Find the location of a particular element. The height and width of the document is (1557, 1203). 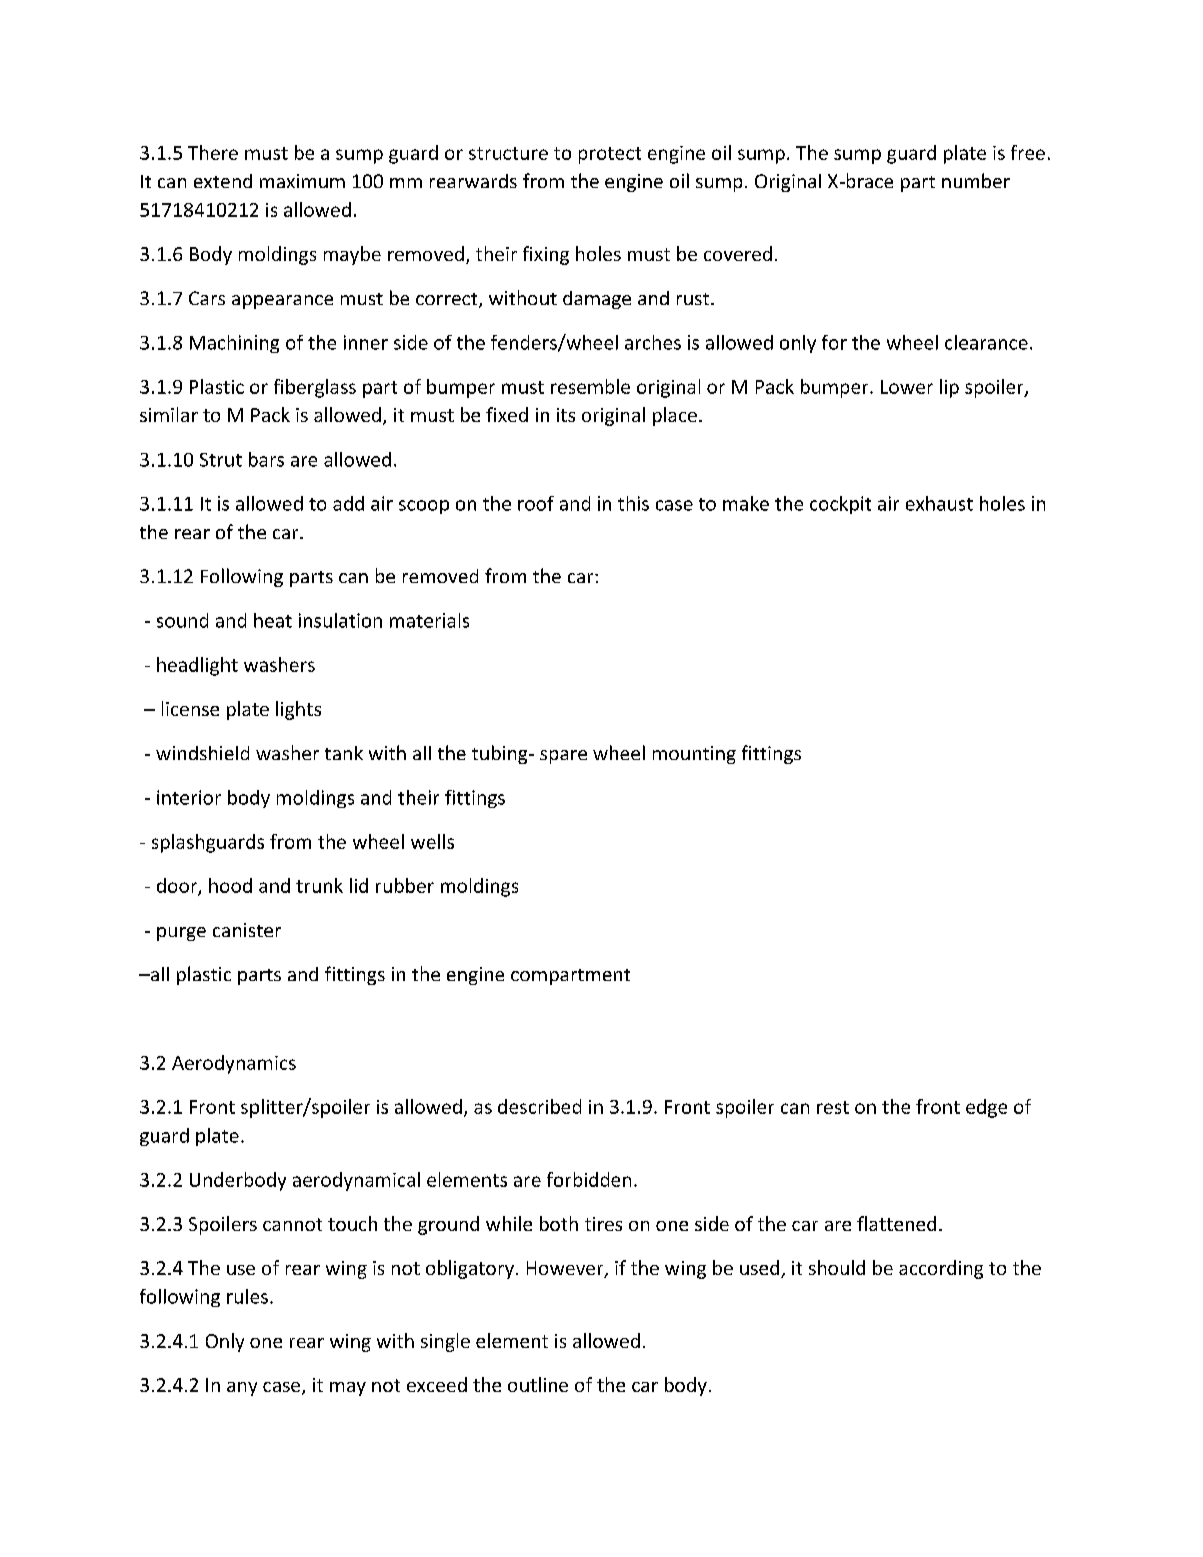

this is located at coordinates (633, 503).
